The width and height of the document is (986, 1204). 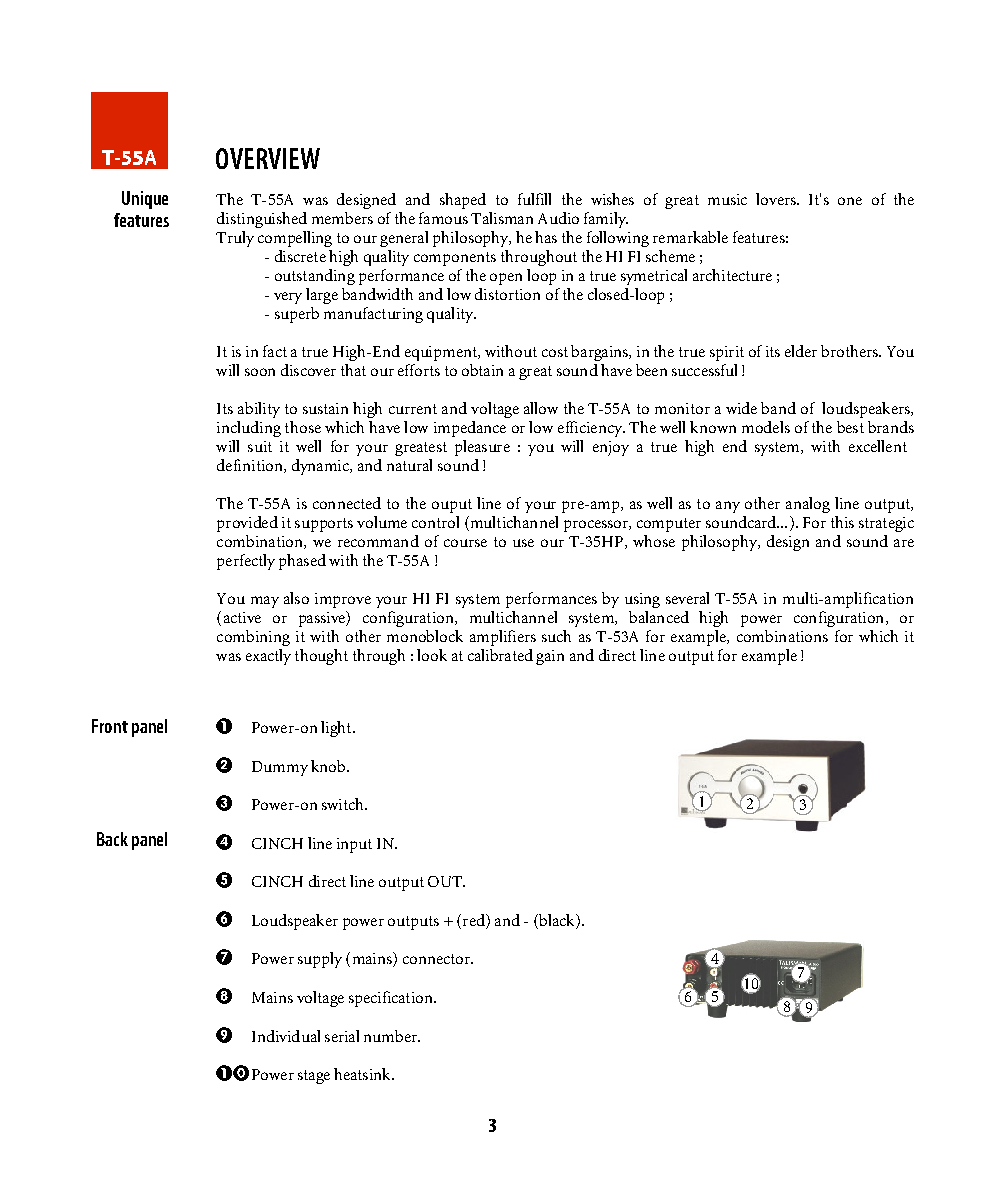 What do you see at coordinates (242, 617) in the document?
I see `active` at bounding box center [242, 617].
